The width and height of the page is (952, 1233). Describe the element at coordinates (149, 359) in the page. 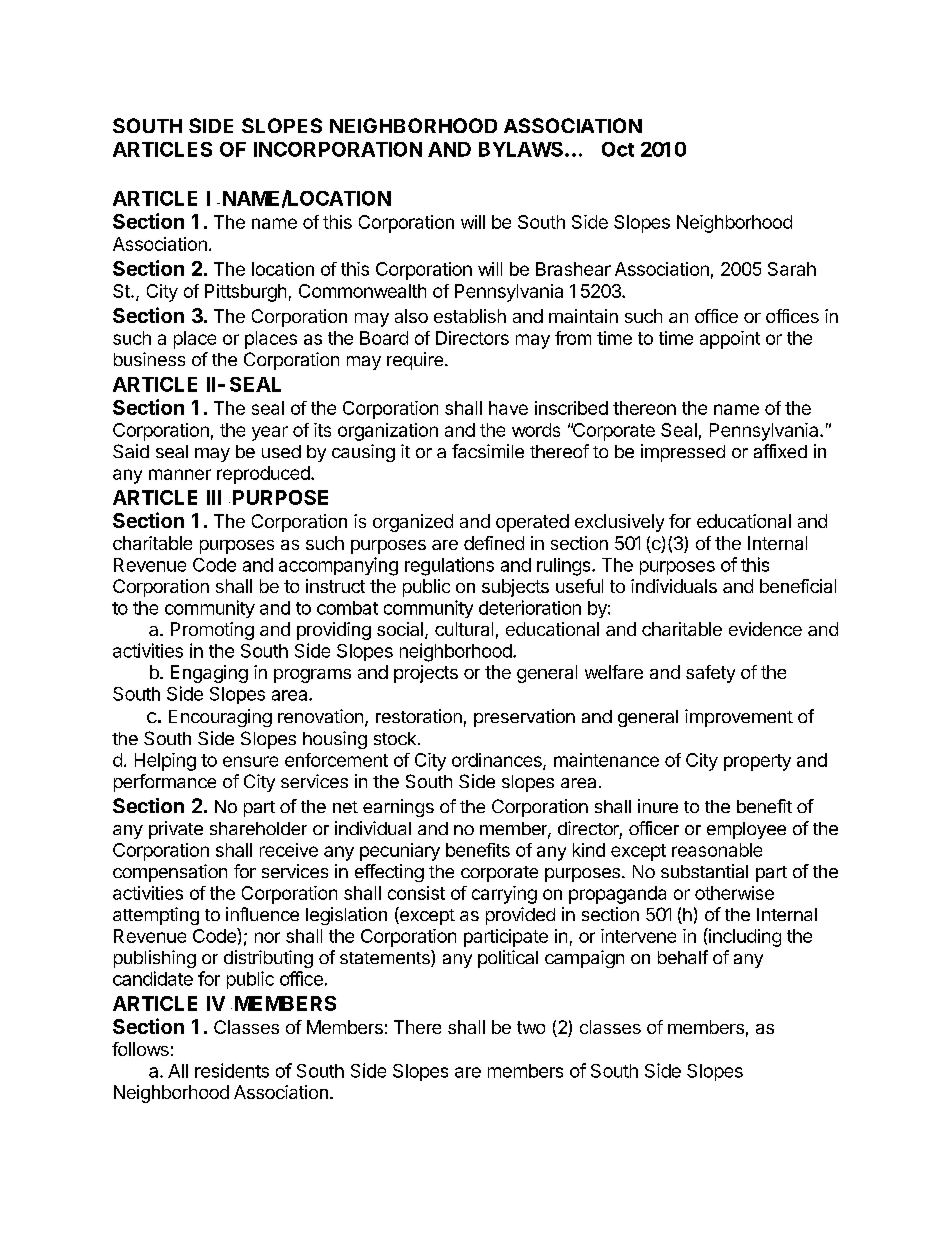

I see `business` at that location.
